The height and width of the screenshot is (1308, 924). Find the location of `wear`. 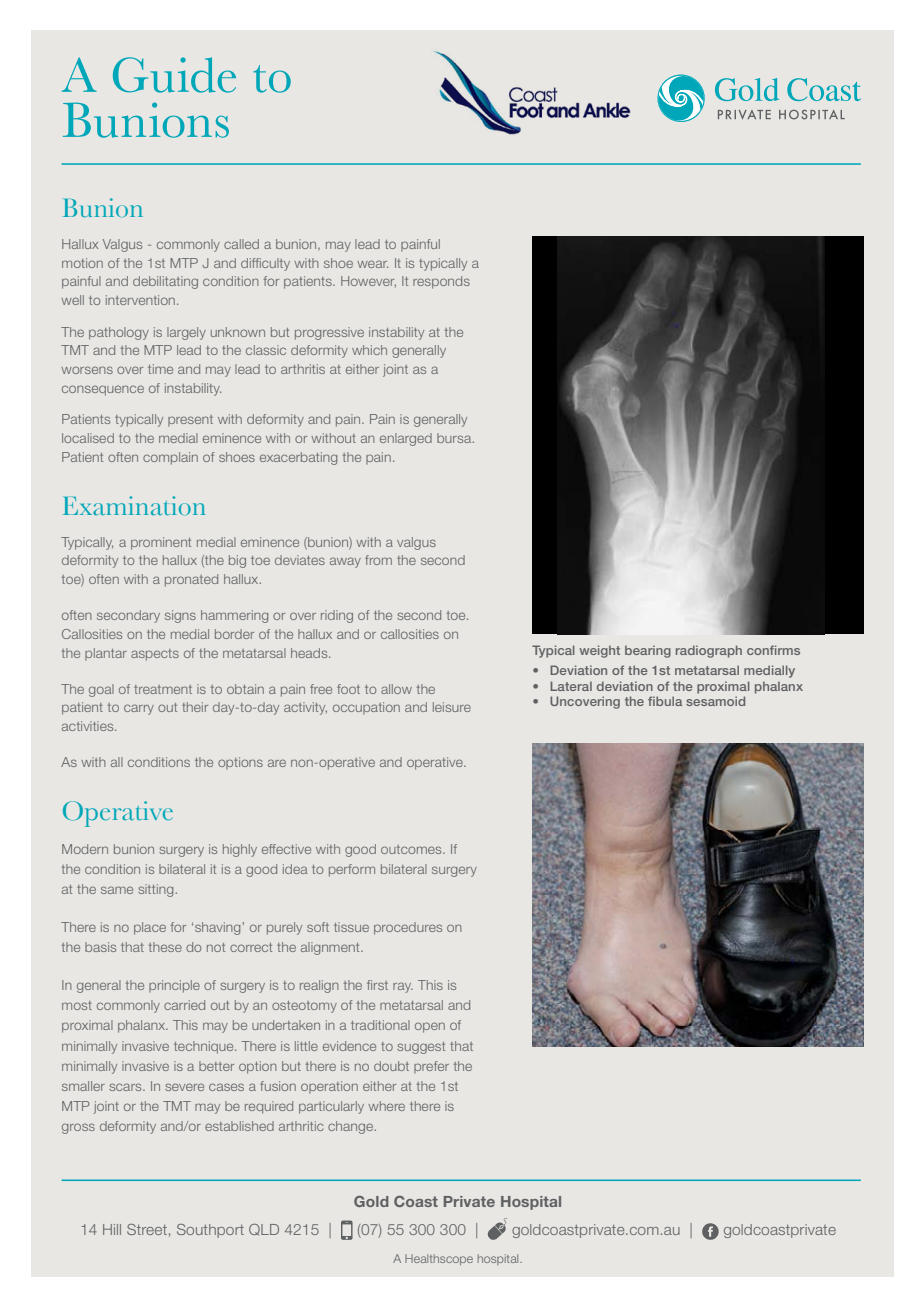

wear is located at coordinates (372, 264).
